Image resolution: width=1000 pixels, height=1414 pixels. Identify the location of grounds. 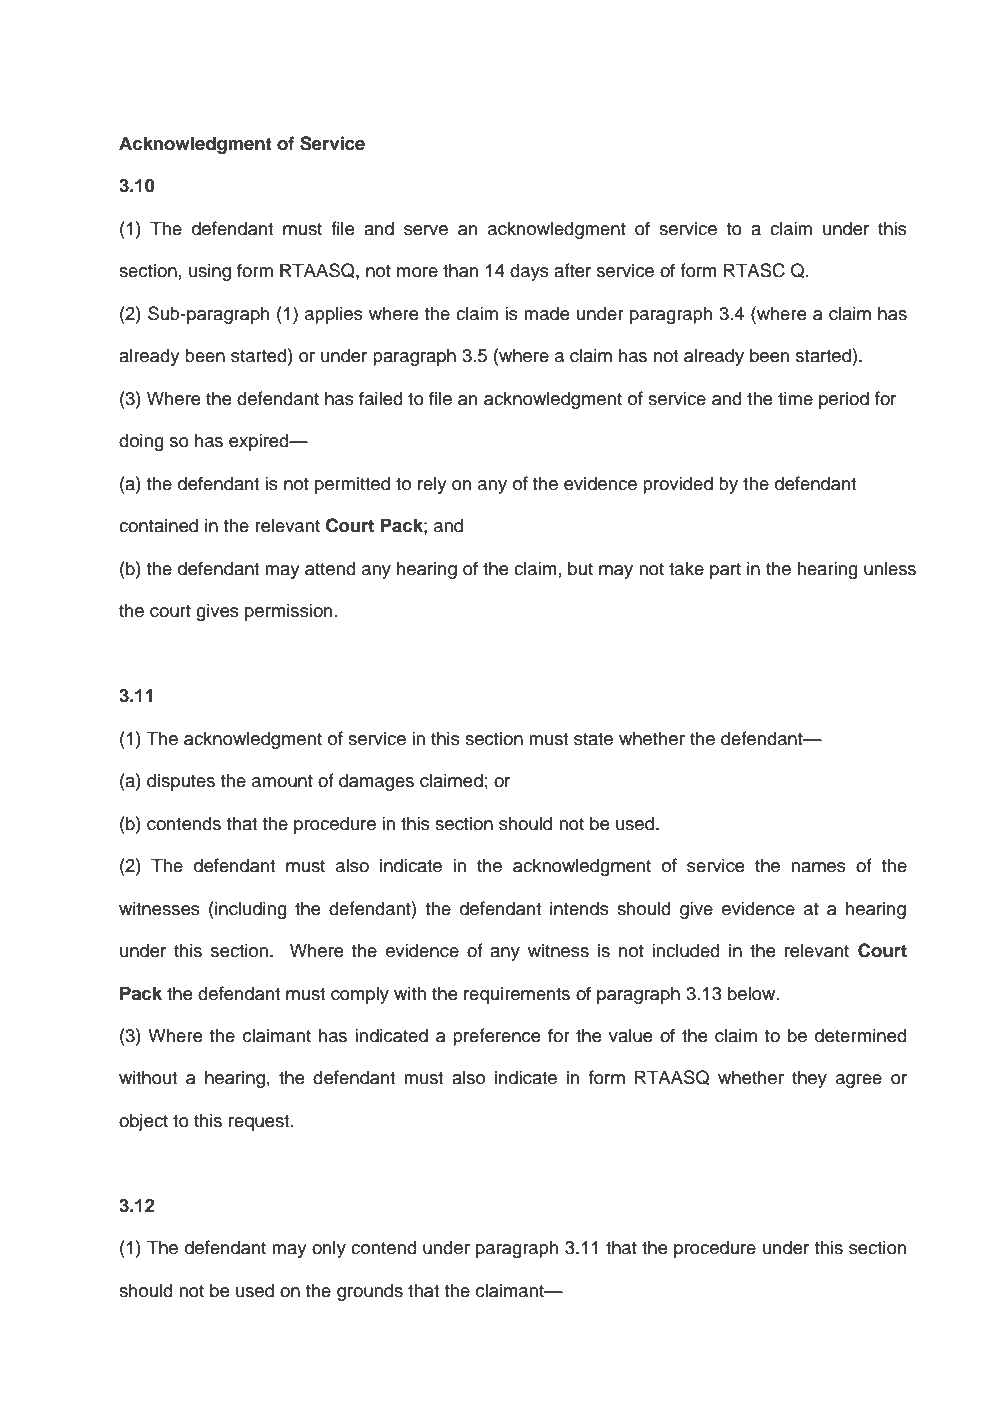
(370, 1292).
